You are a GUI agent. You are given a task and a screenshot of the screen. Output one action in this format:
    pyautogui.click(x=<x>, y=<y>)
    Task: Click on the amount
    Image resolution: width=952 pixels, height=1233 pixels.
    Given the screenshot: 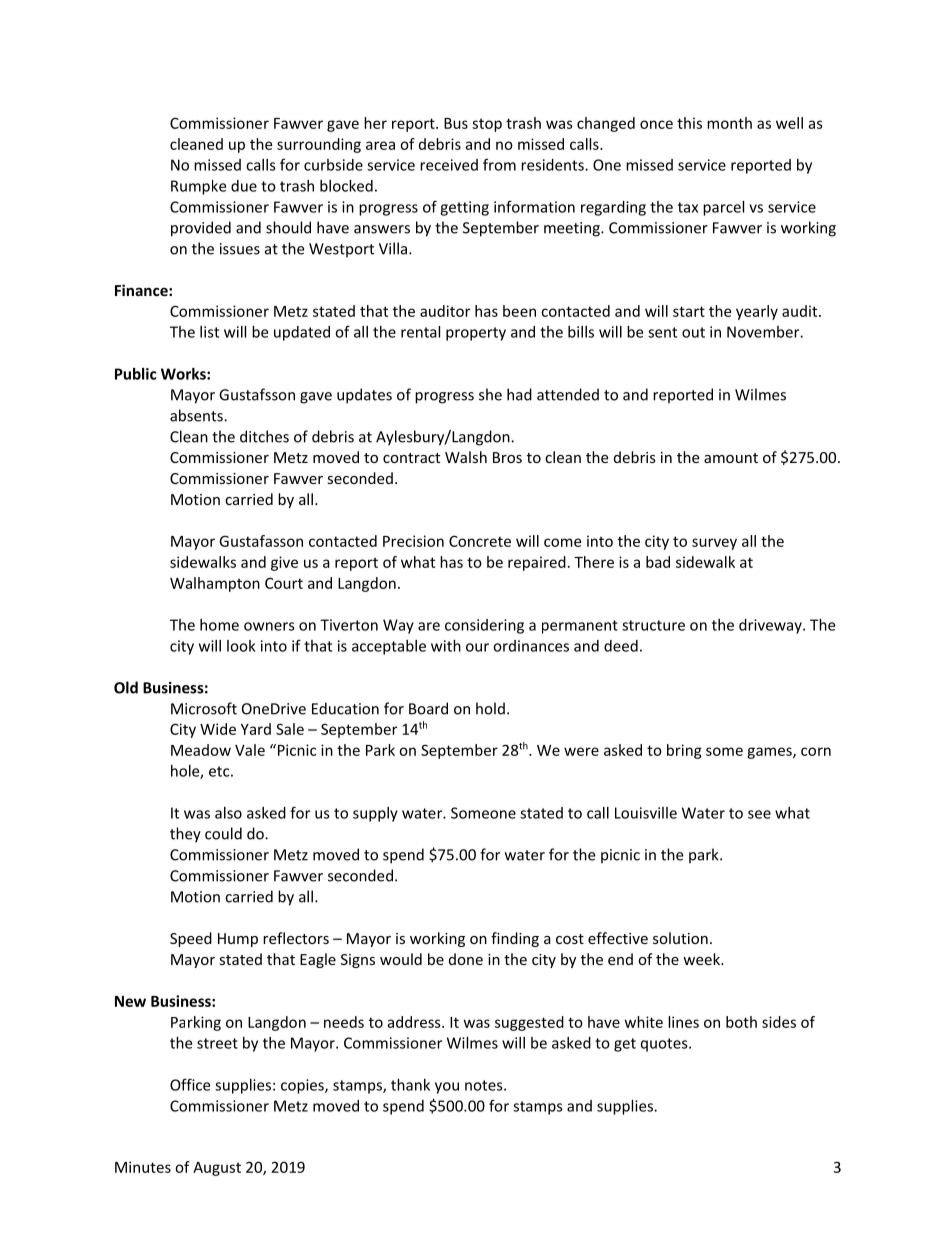 What is the action you would take?
    pyautogui.click(x=731, y=458)
